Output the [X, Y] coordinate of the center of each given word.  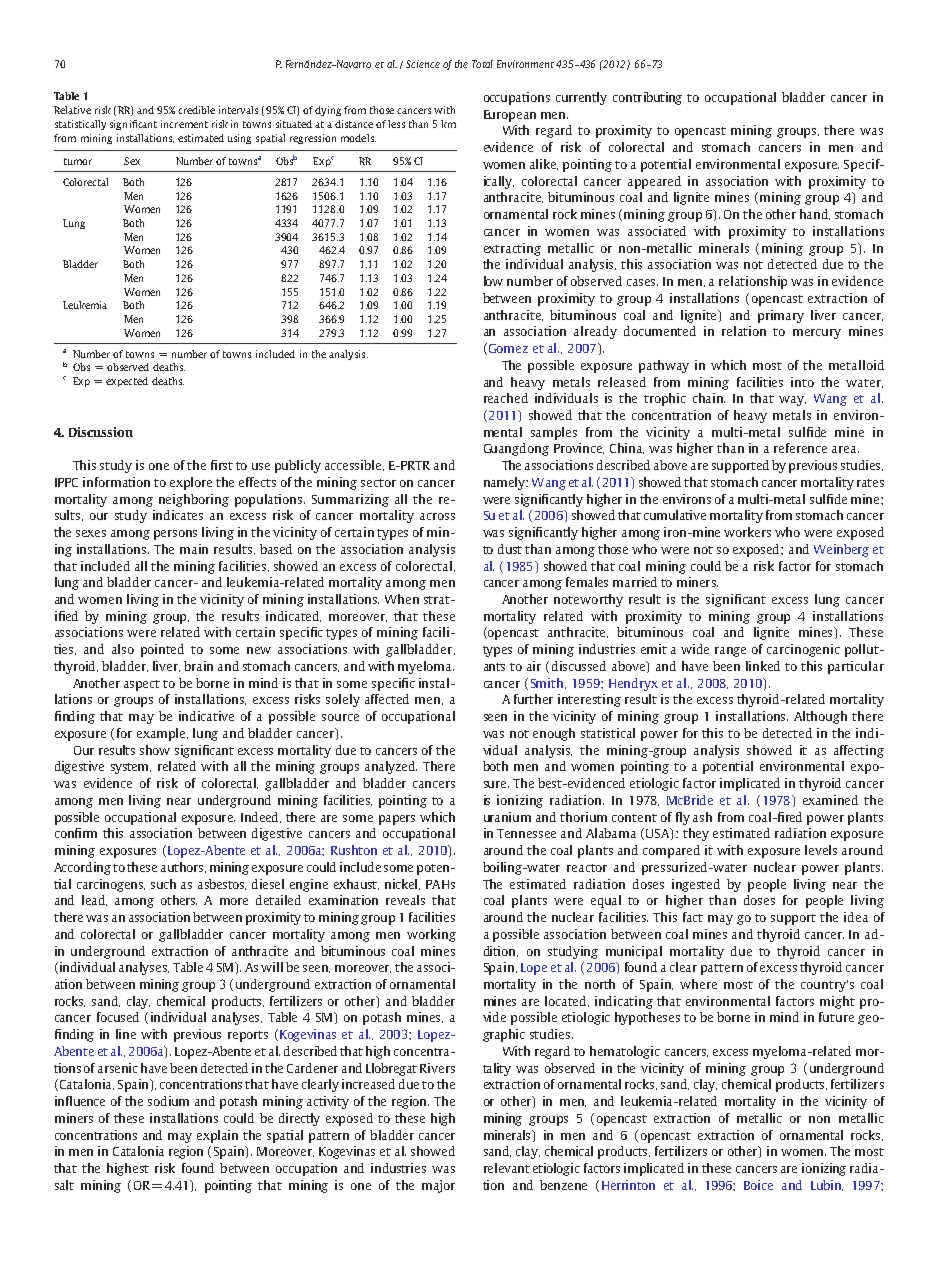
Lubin [827, 1185]
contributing [647, 98]
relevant [507, 1168]
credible [196, 110]
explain [217, 1136]
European [510, 116]
